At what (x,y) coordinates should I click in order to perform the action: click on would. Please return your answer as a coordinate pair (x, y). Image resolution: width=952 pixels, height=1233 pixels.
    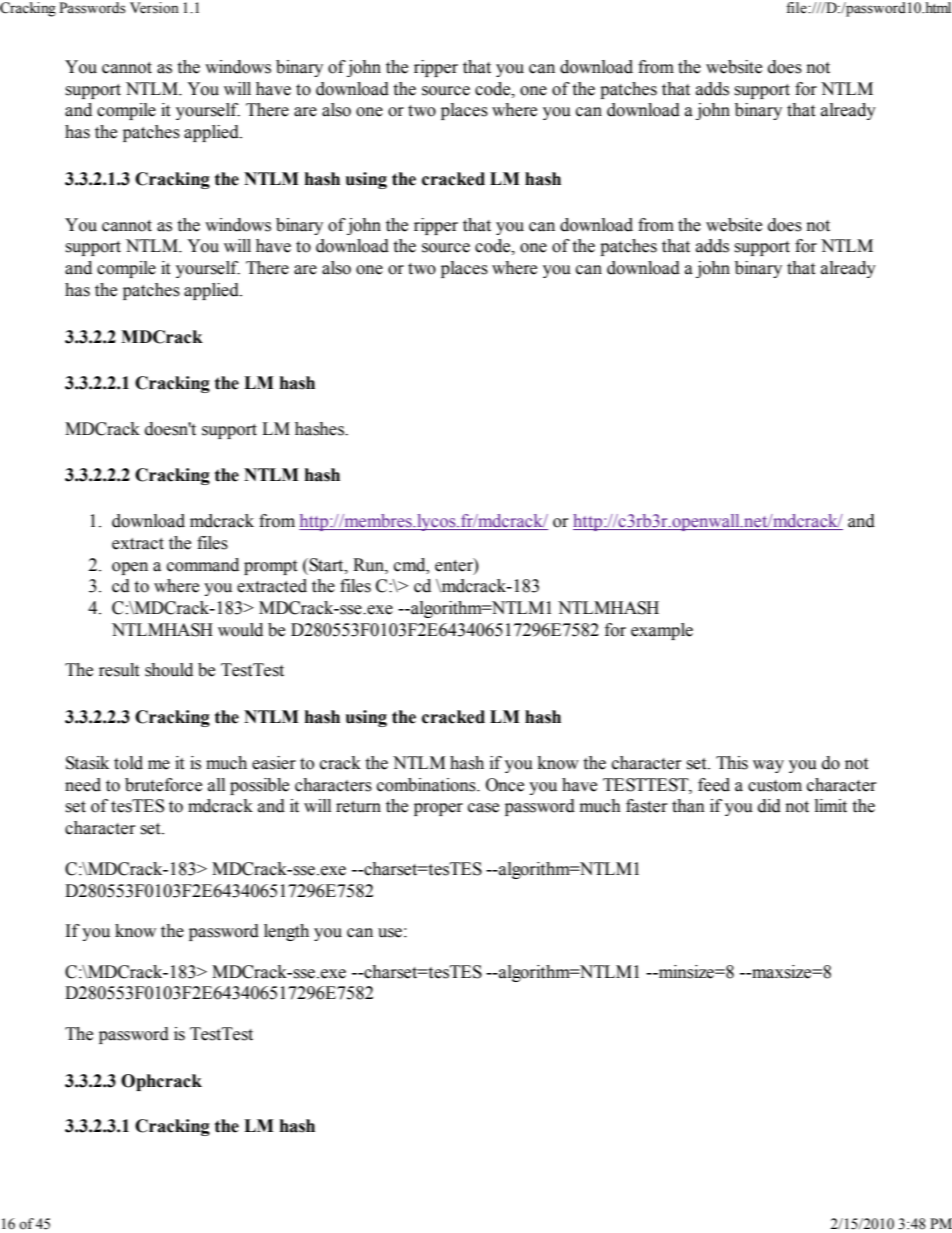
    Looking at the image, I should click on (240, 630).
